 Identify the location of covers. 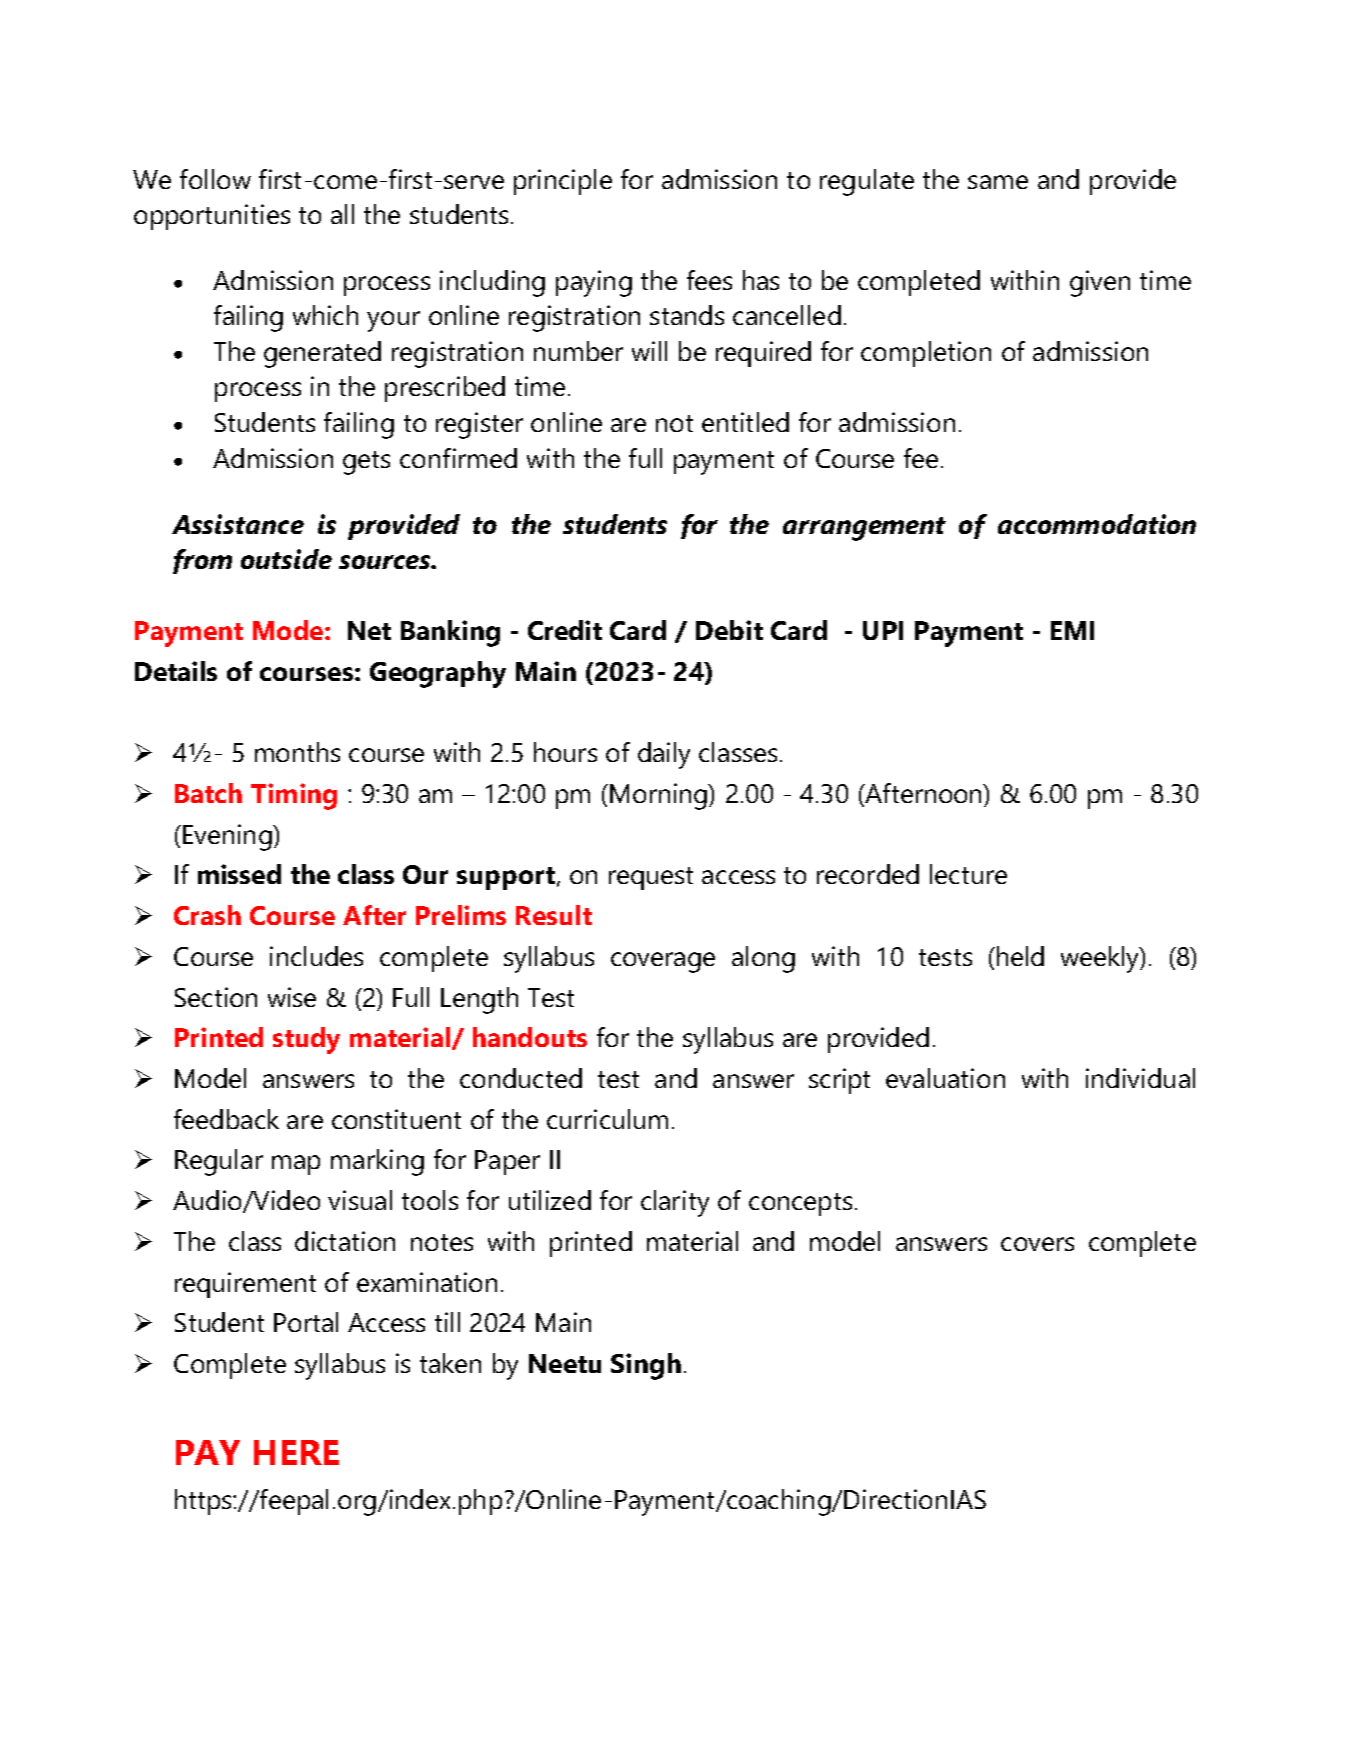
(1037, 1244).
